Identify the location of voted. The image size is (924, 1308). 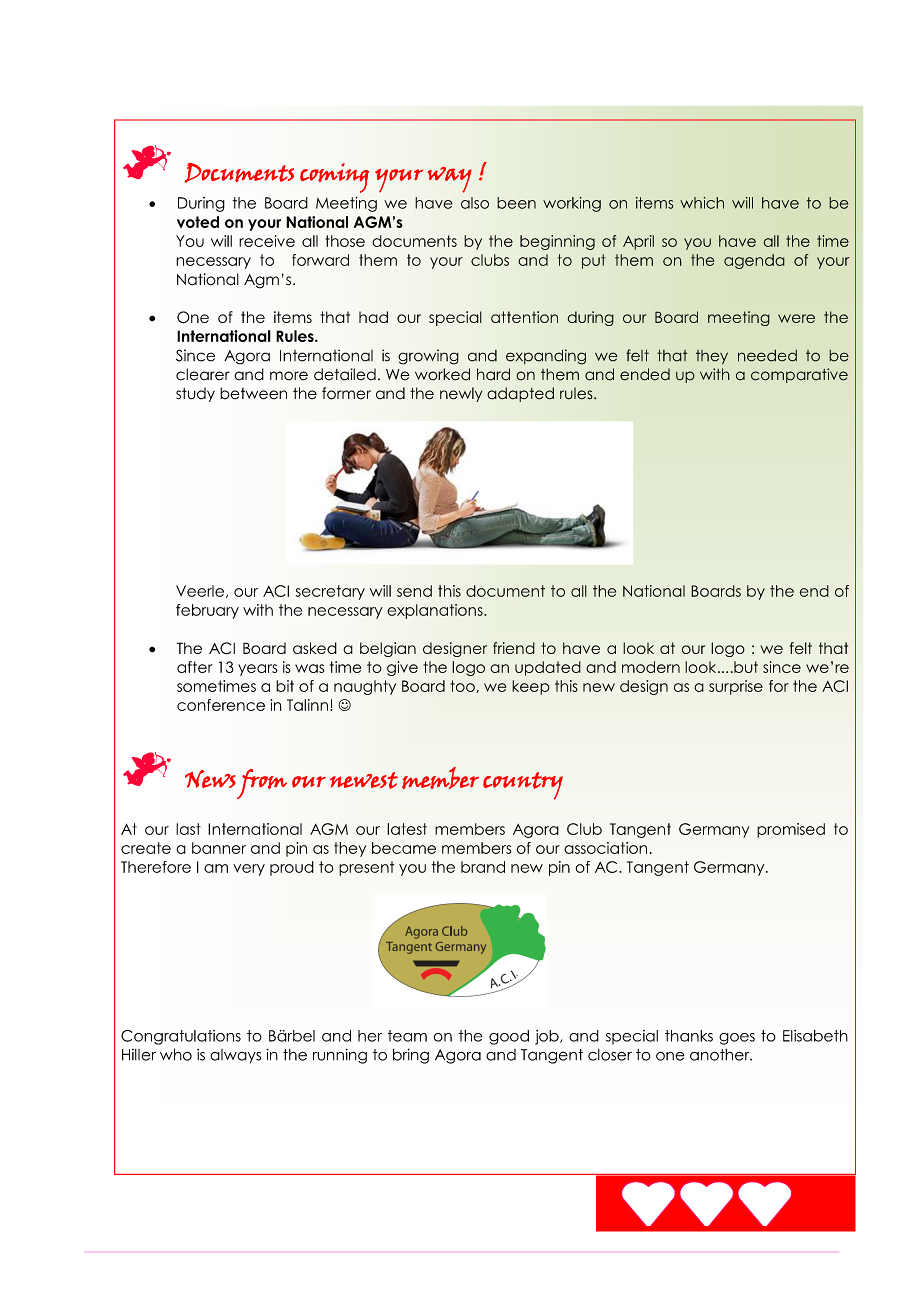
(198, 222).
